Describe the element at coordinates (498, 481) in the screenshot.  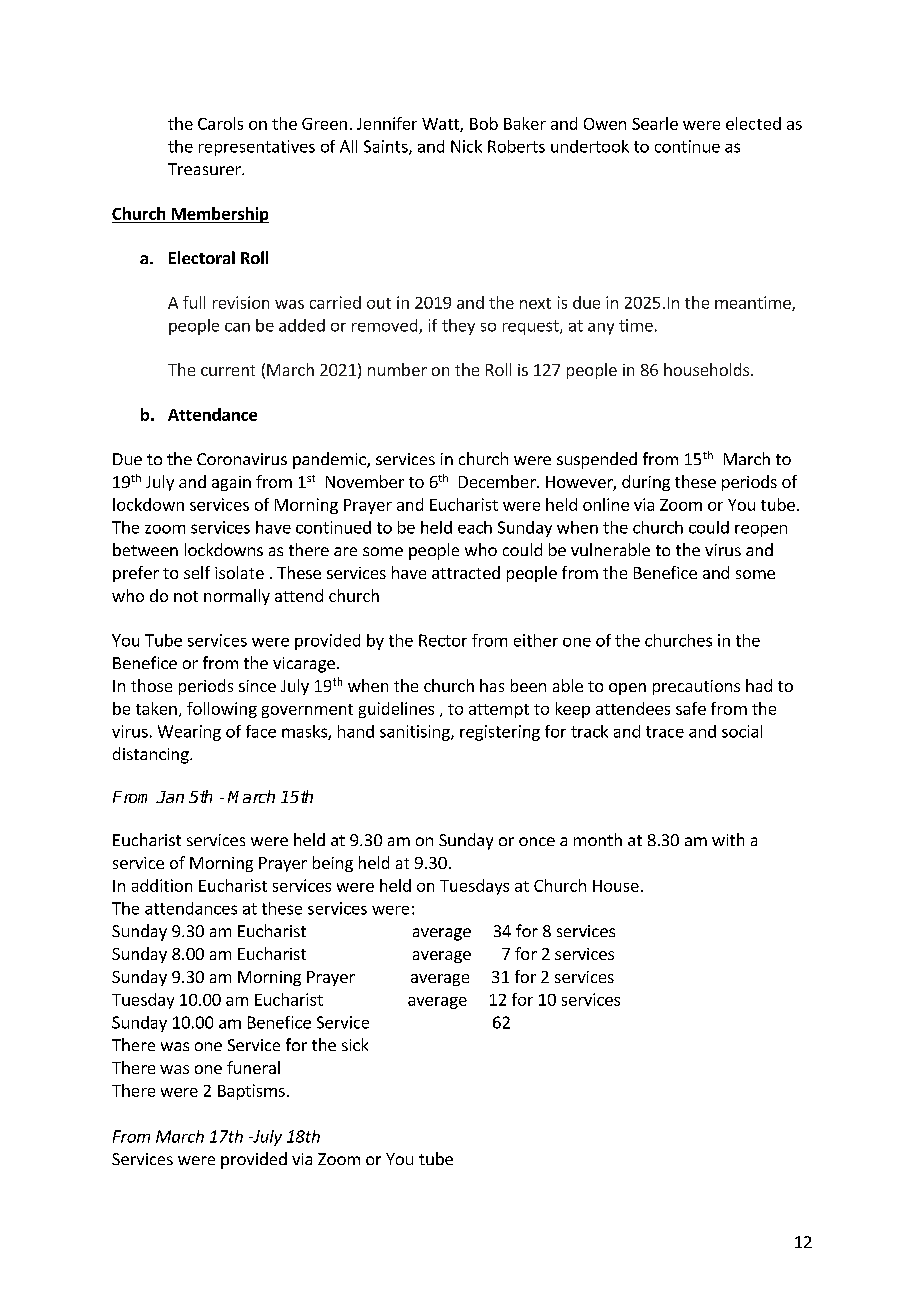
I see `December` at that location.
